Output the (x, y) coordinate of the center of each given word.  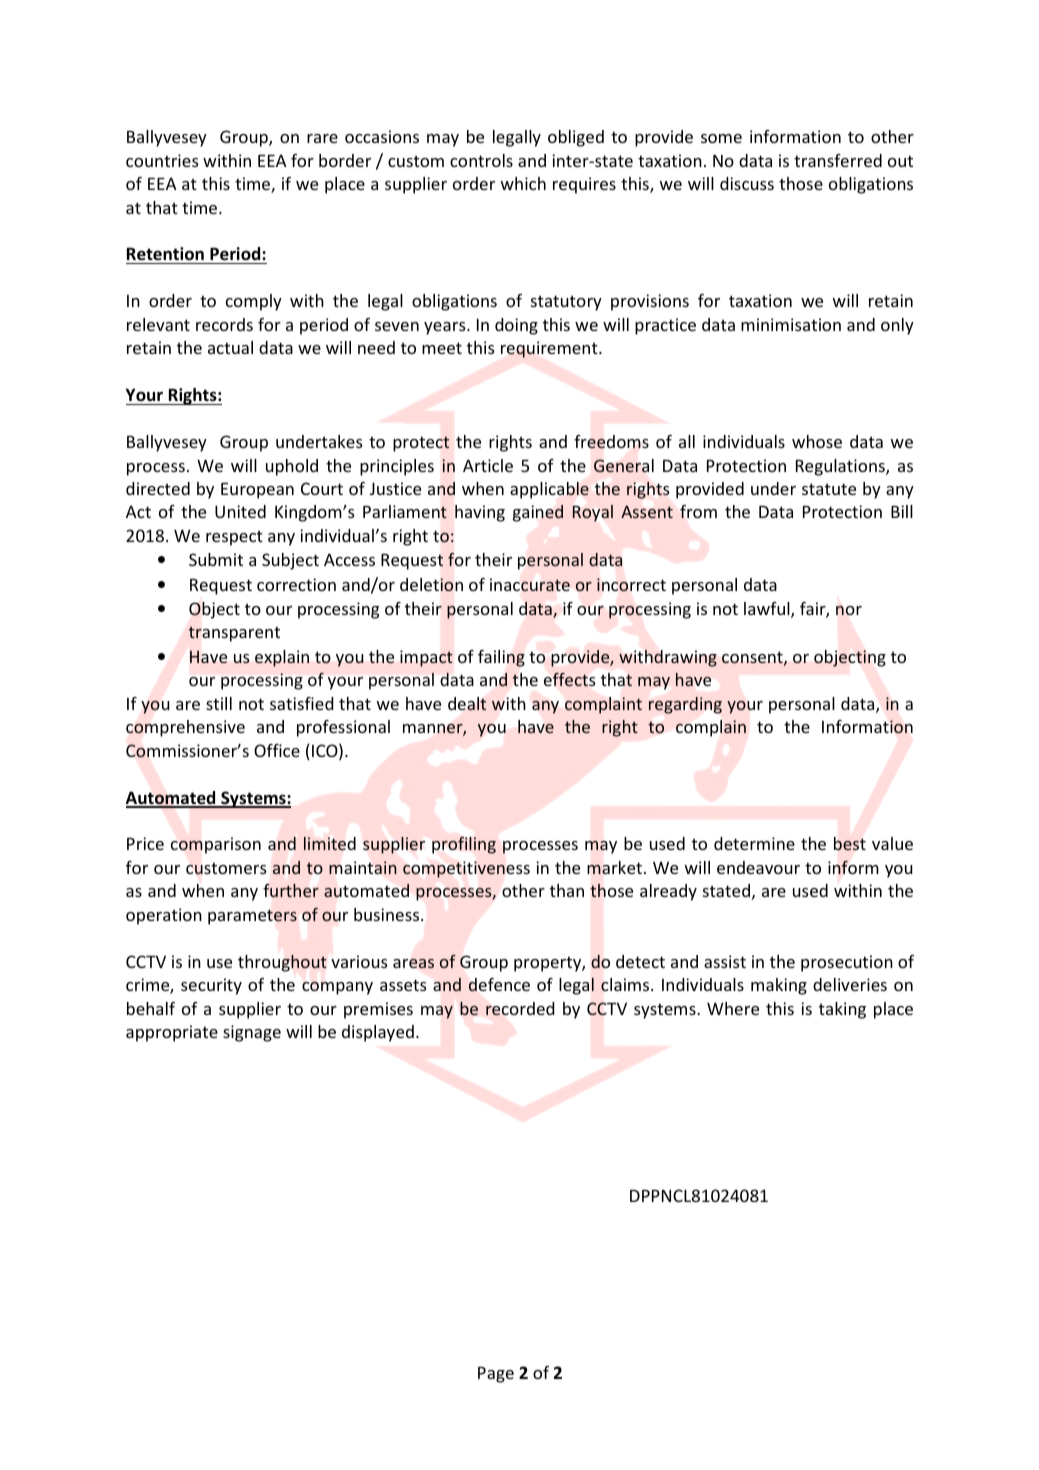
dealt (467, 704)
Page (496, 1375)
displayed (378, 1033)
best (850, 843)
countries (162, 160)
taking (842, 1010)
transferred (838, 160)
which (523, 183)
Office (277, 750)
